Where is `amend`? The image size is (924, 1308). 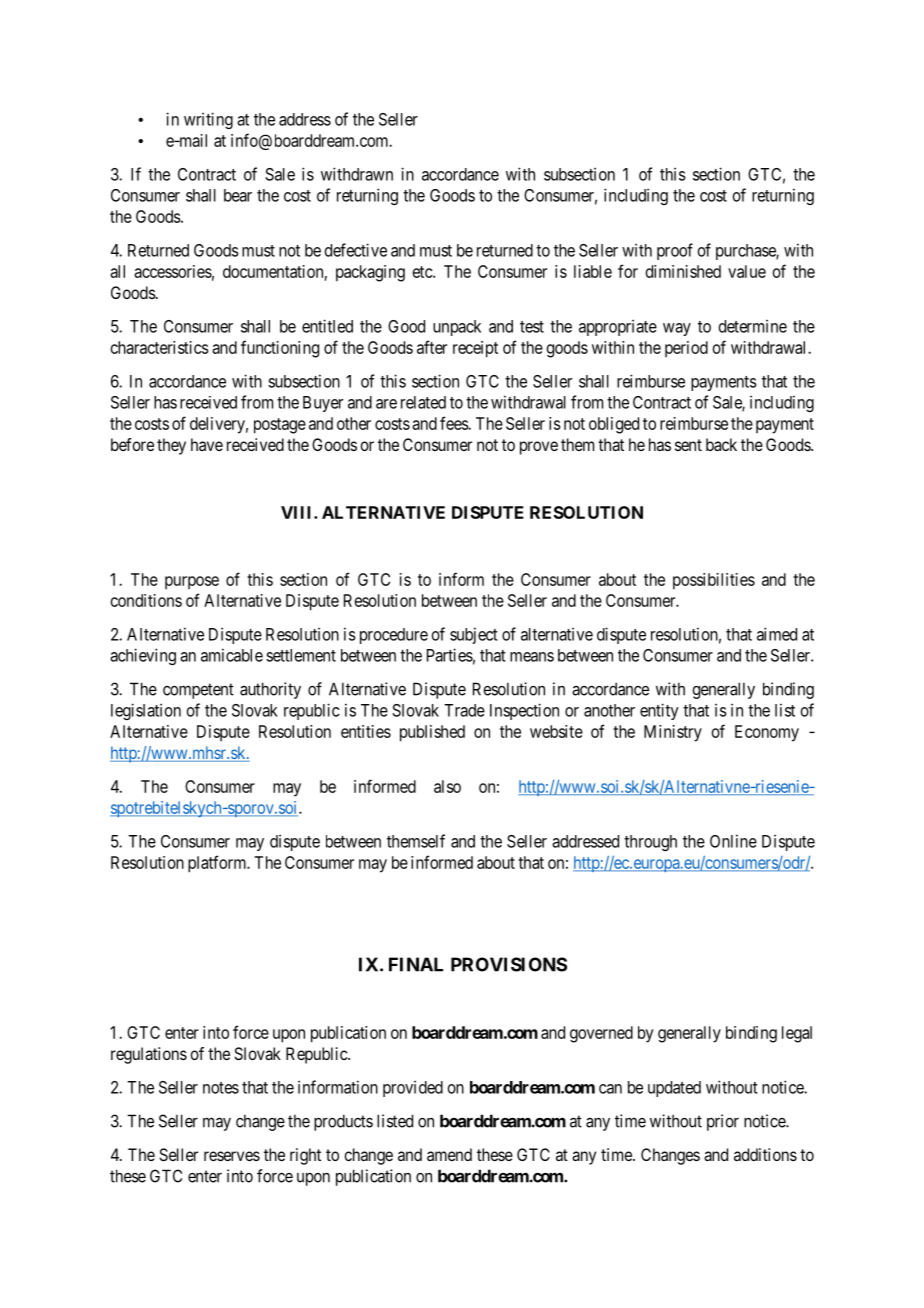
amend is located at coordinates (449, 1154).
